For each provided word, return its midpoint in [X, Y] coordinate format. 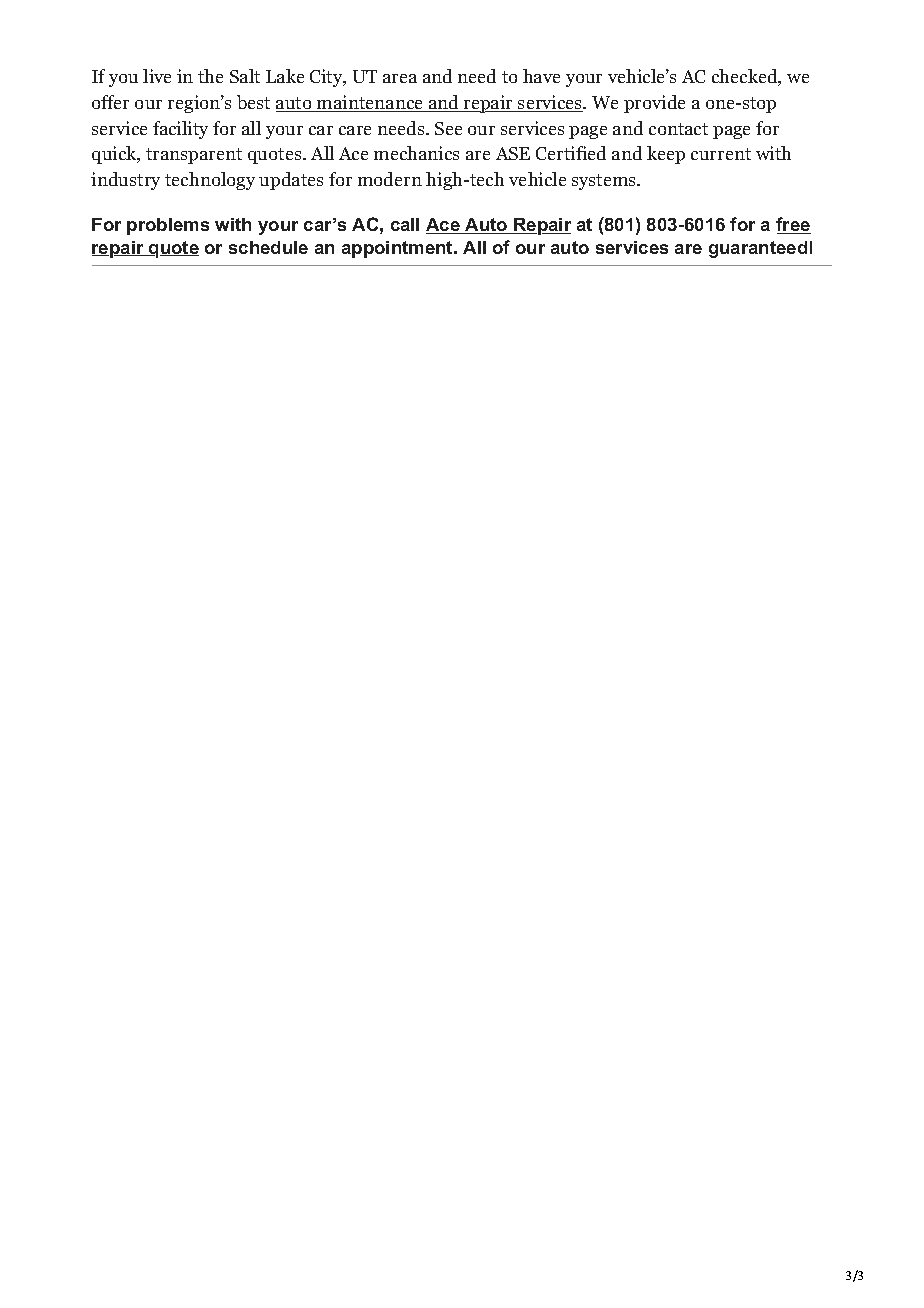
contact [678, 129]
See [448, 128]
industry [125, 181]
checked [745, 77]
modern [390, 179]
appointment [398, 249]
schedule [268, 247]
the [210, 76]
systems [605, 182]
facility [180, 130]
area [400, 78]
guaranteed [758, 249]
